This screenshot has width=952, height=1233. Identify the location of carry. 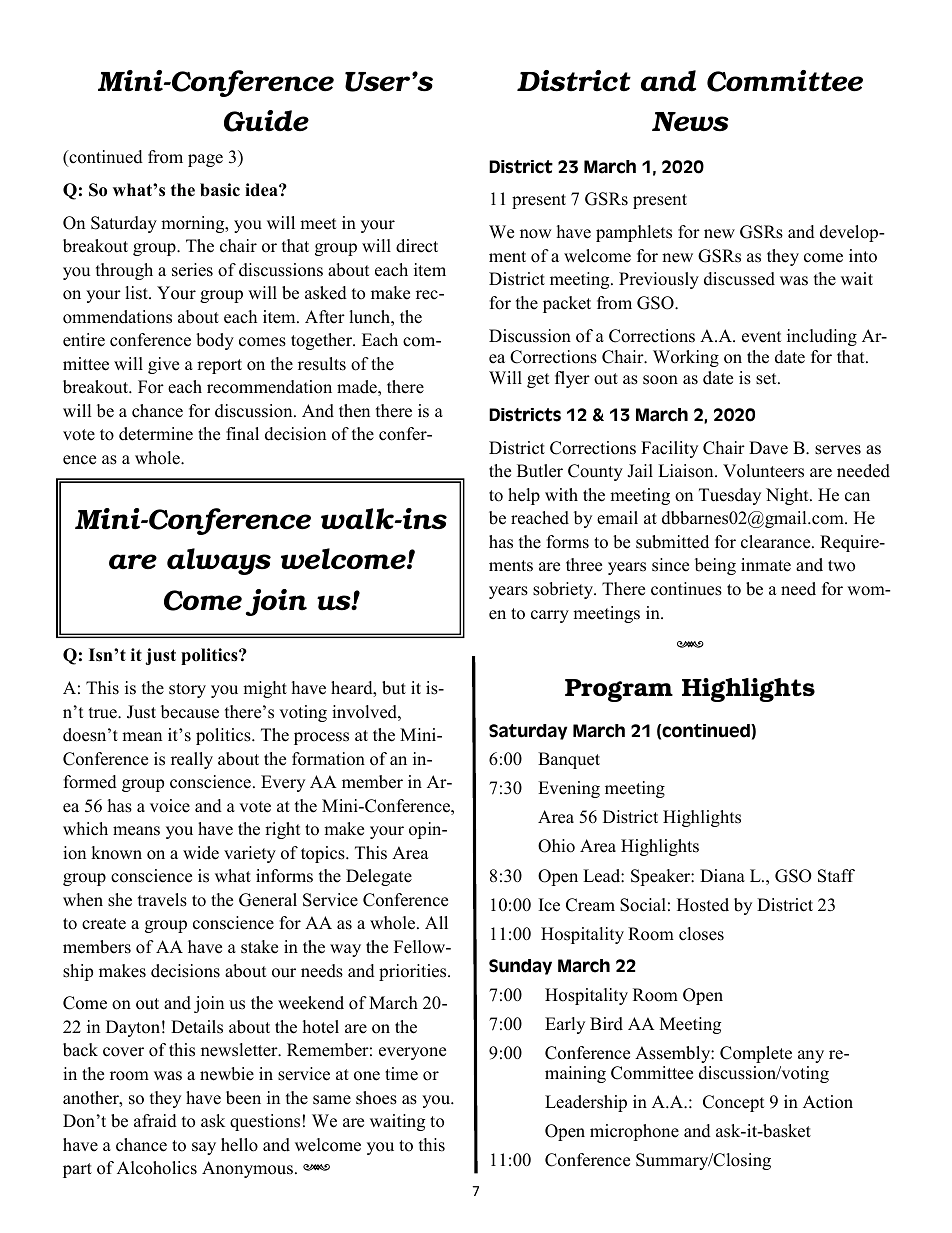
(550, 616).
